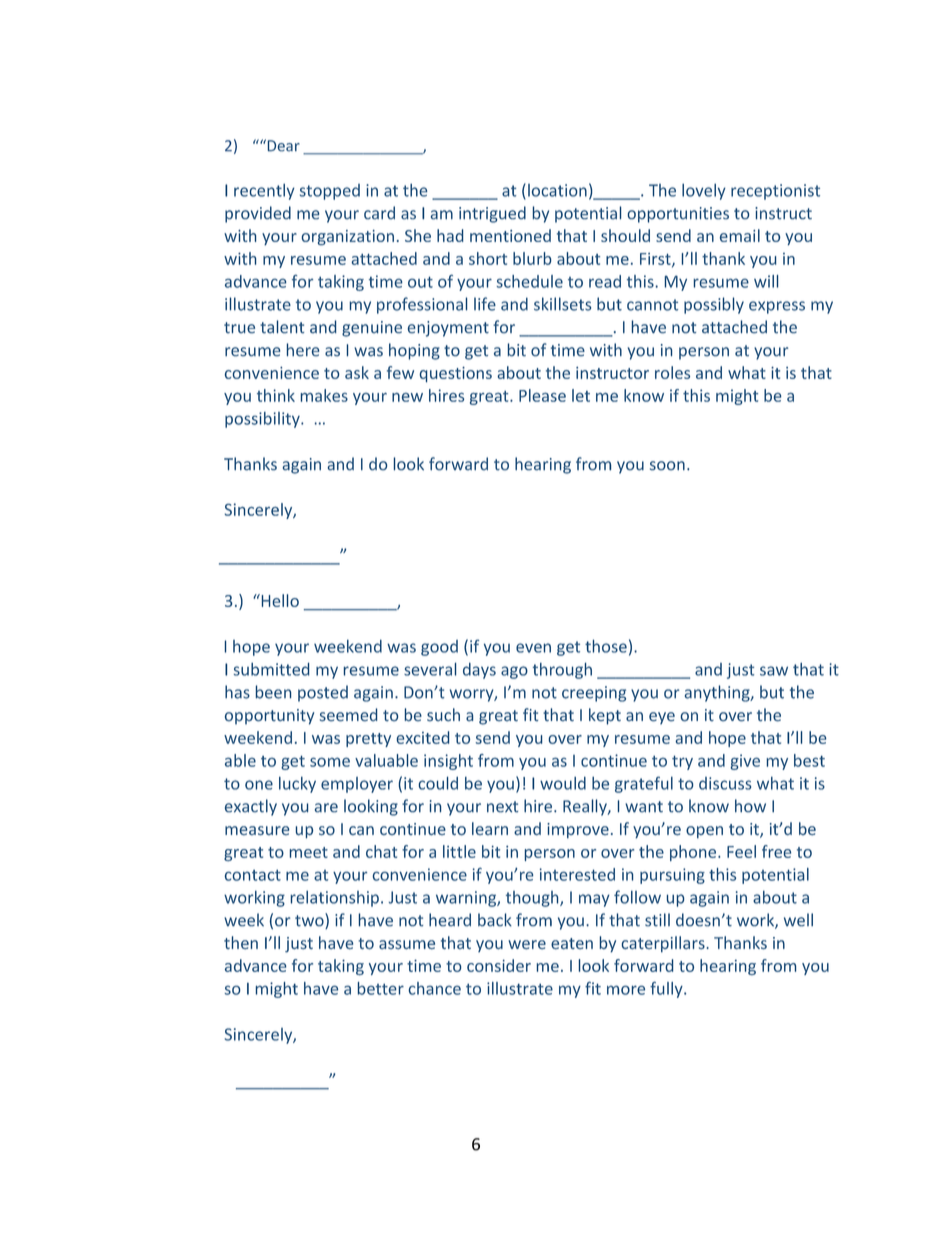 The image size is (952, 1233). I want to click on two, so click(310, 921).
